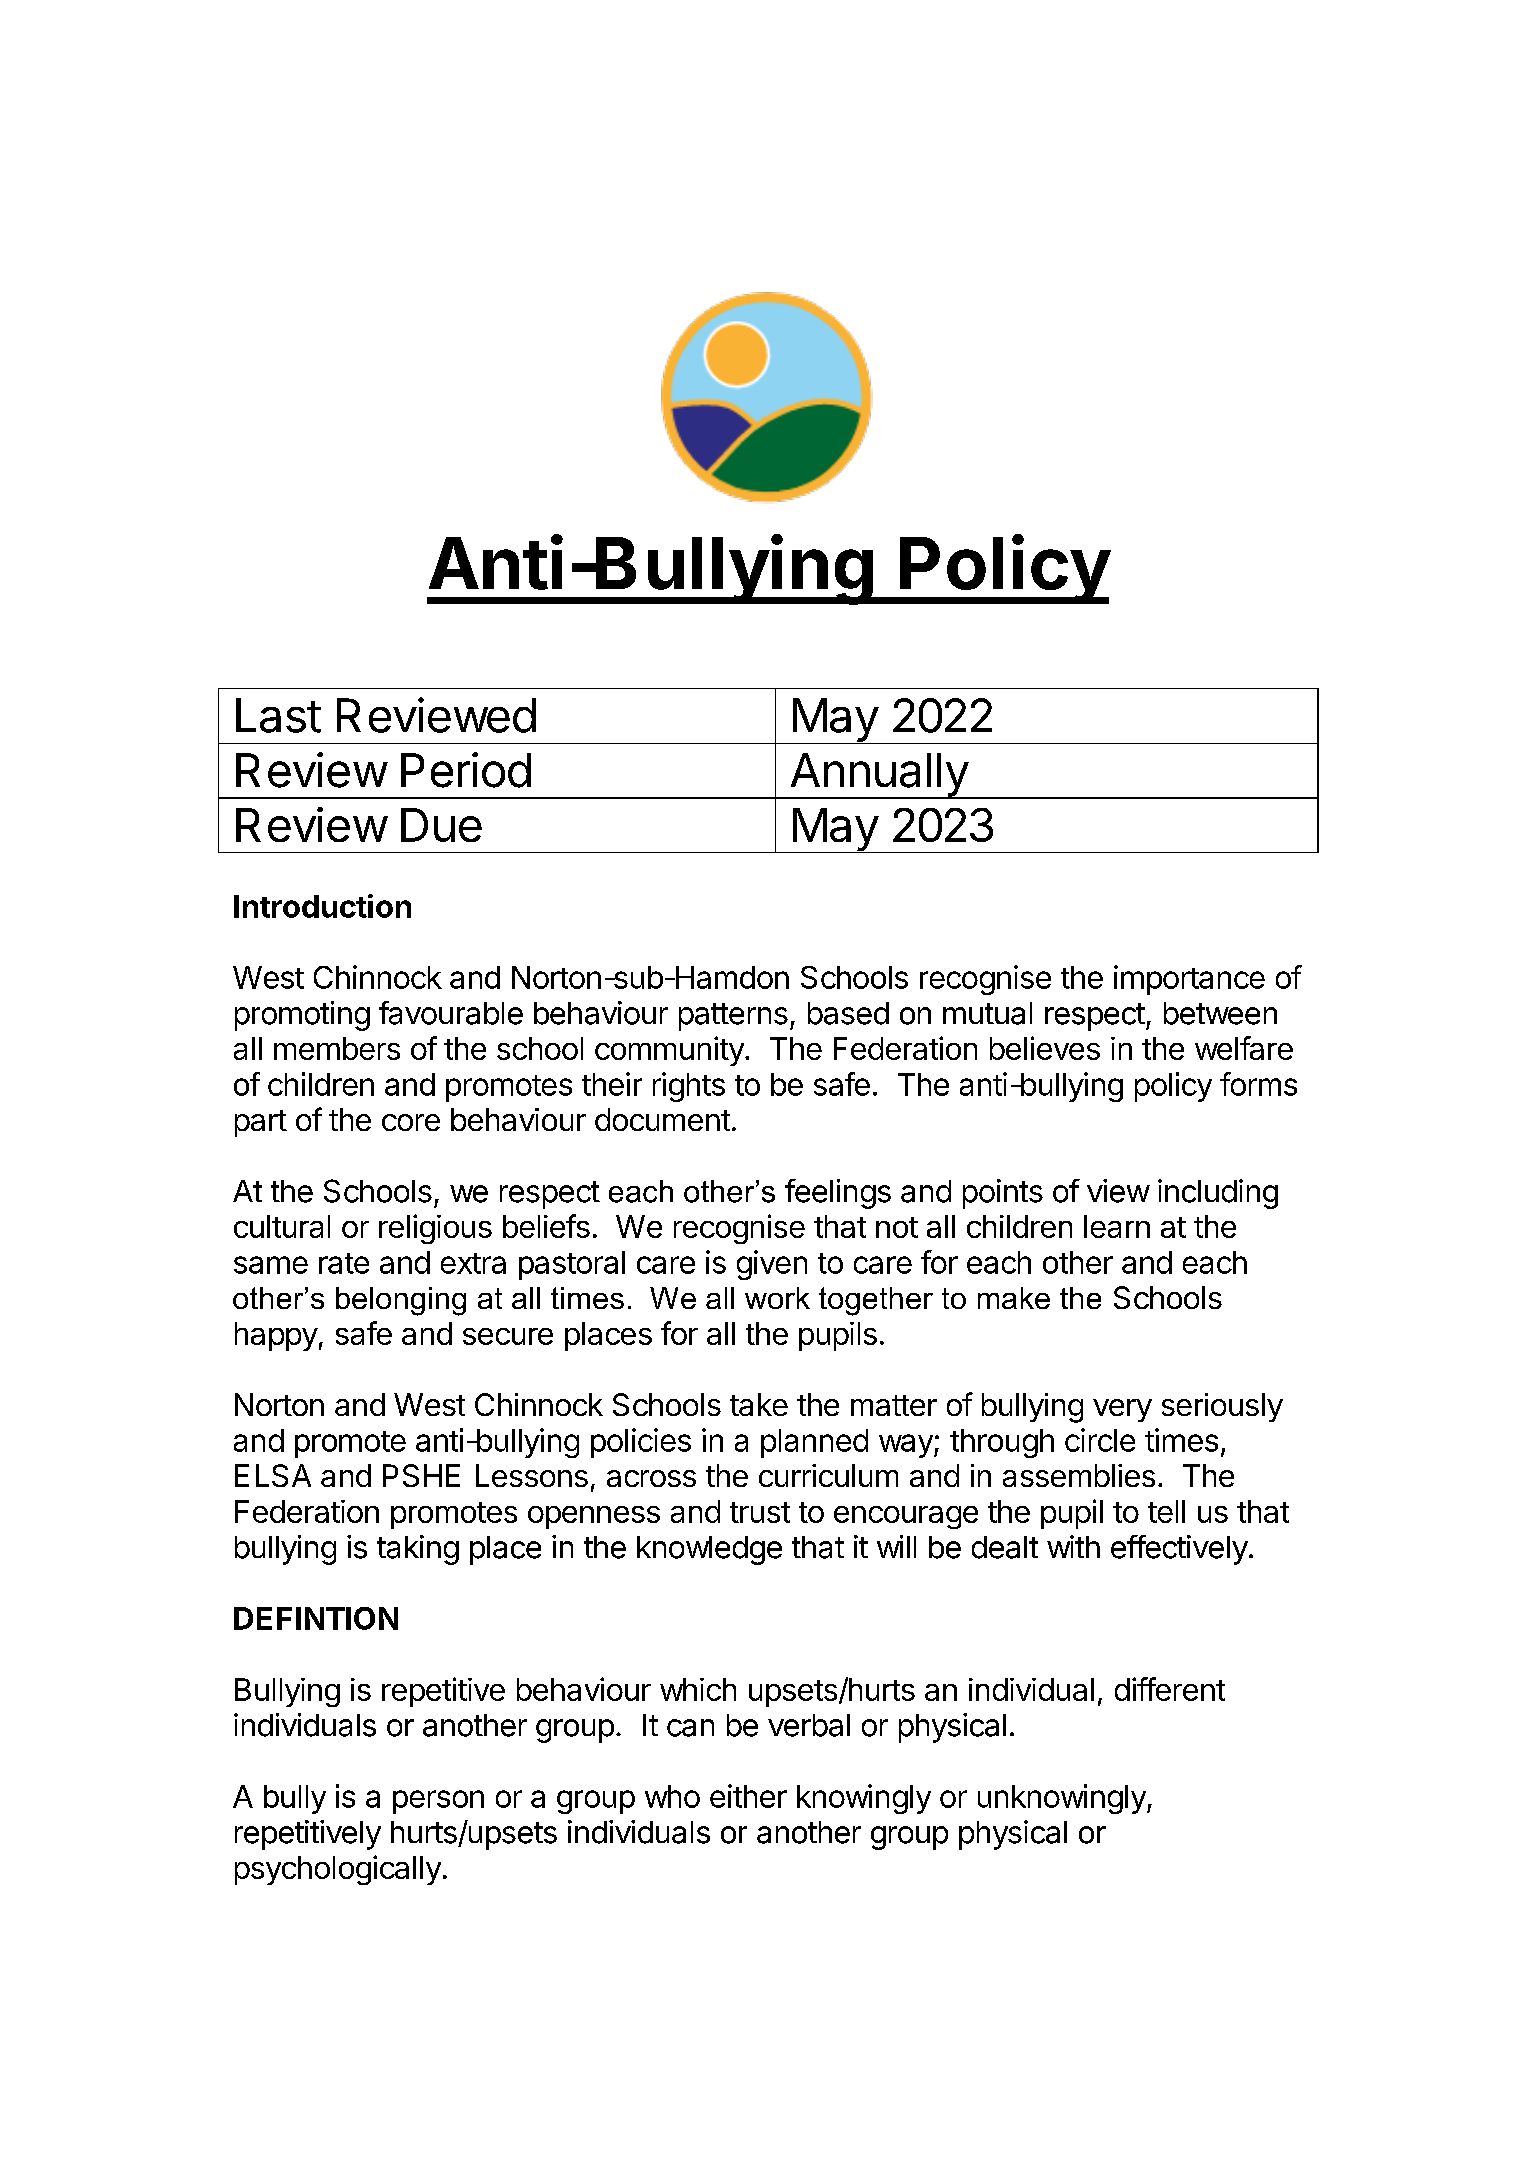 This image has width=1536, height=2172. Describe the element at coordinates (1014, 1298) in the image. I see `make` at that location.
